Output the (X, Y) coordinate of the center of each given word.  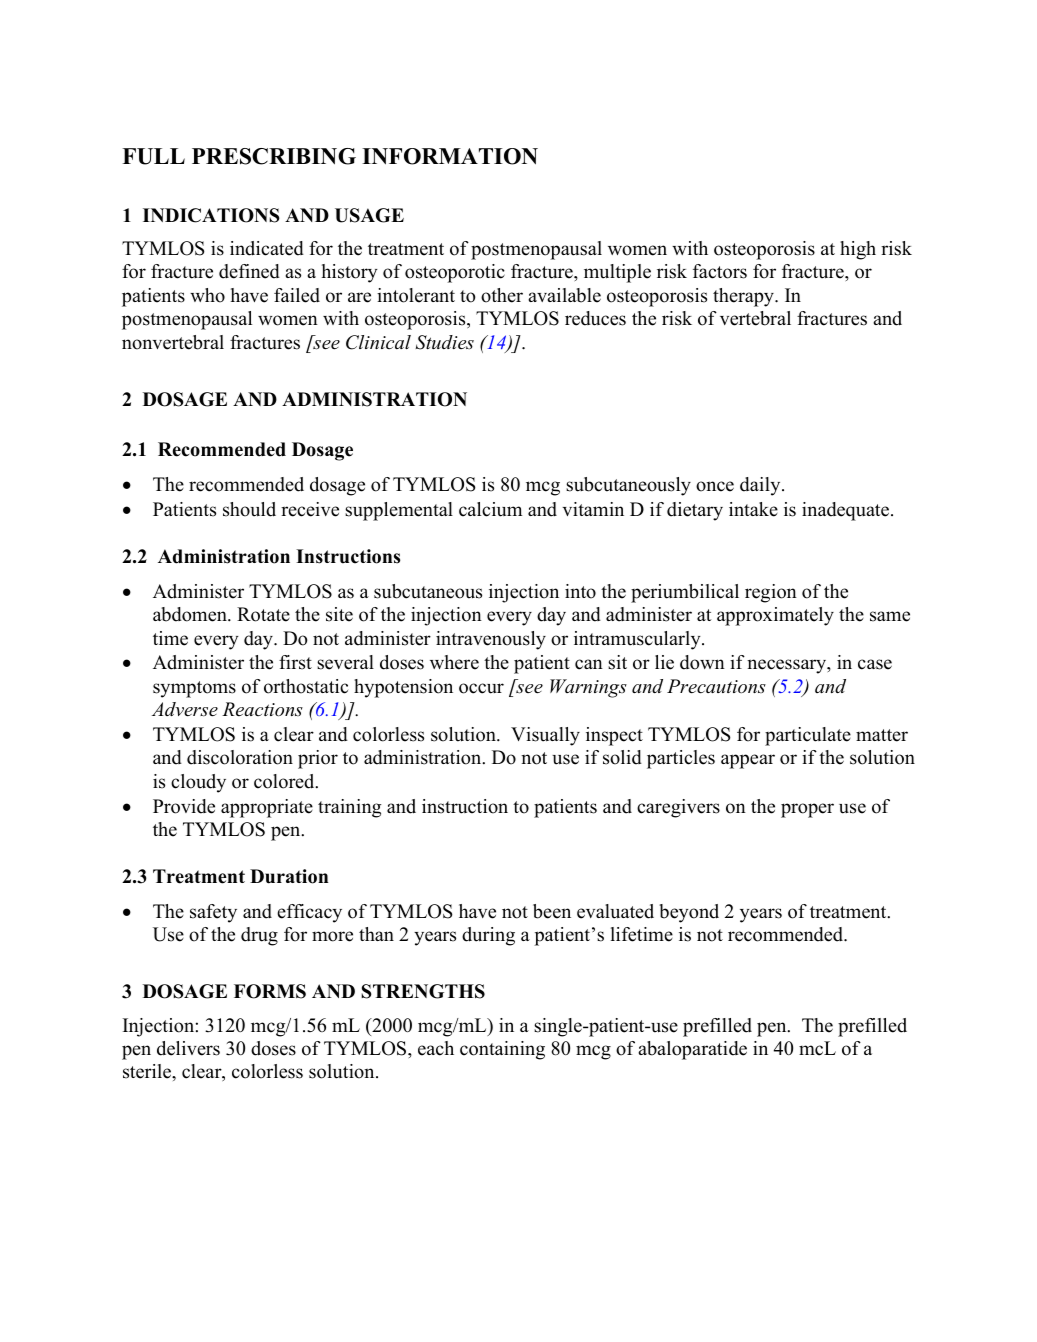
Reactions (262, 709)
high (858, 250)
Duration (289, 876)
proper (807, 810)
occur (481, 688)
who (207, 295)
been (552, 911)
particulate (808, 736)
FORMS (270, 991)
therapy (744, 297)
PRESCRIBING (274, 156)
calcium (490, 509)
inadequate (847, 511)
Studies (445, 342)
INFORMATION (450, 156)
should (249, 509)
